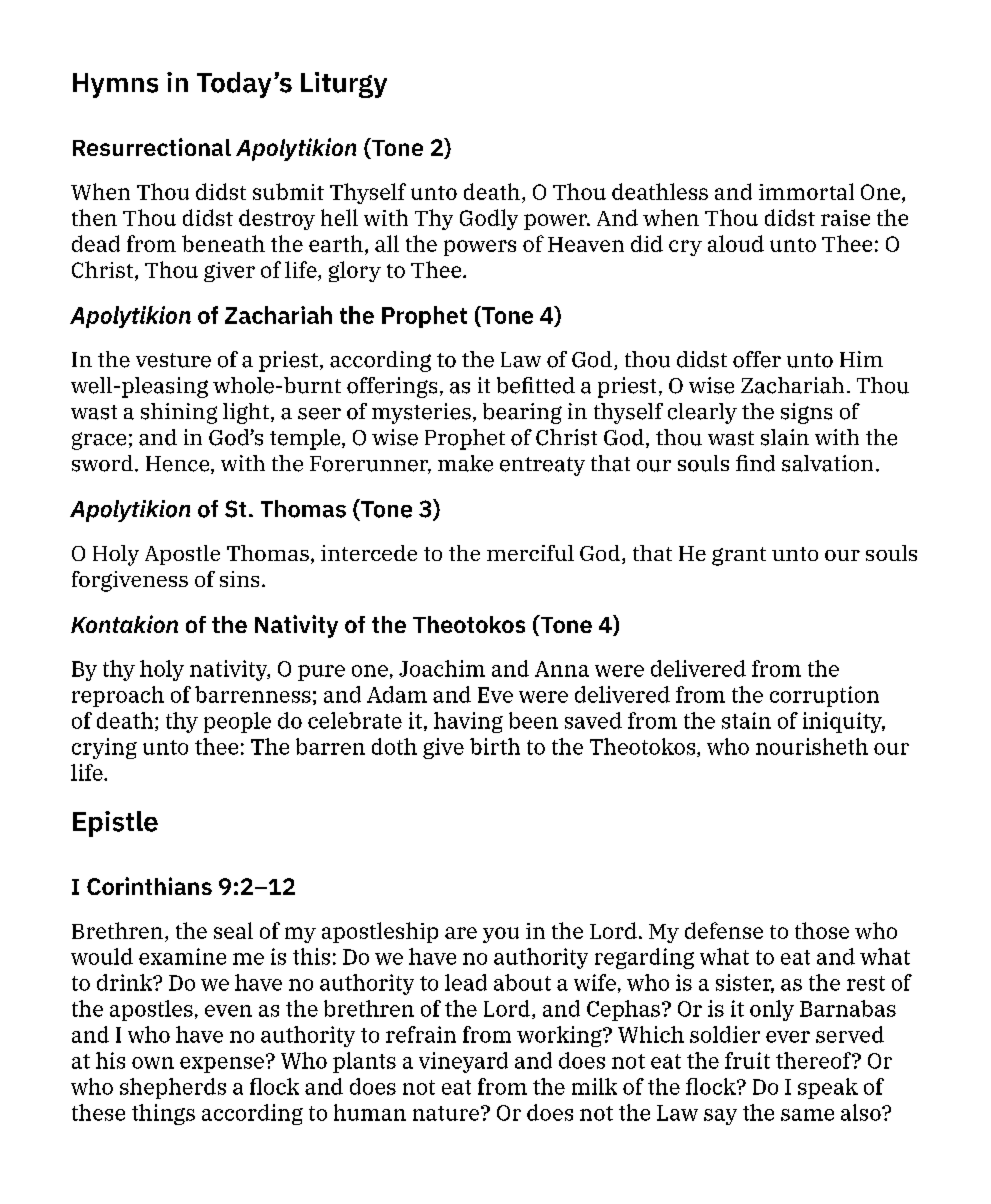 Image resolution: width=991 pixels, height=1204 pixels. Describe the element at coordinates (739, 556) in the page. I see `grant` at that location.
